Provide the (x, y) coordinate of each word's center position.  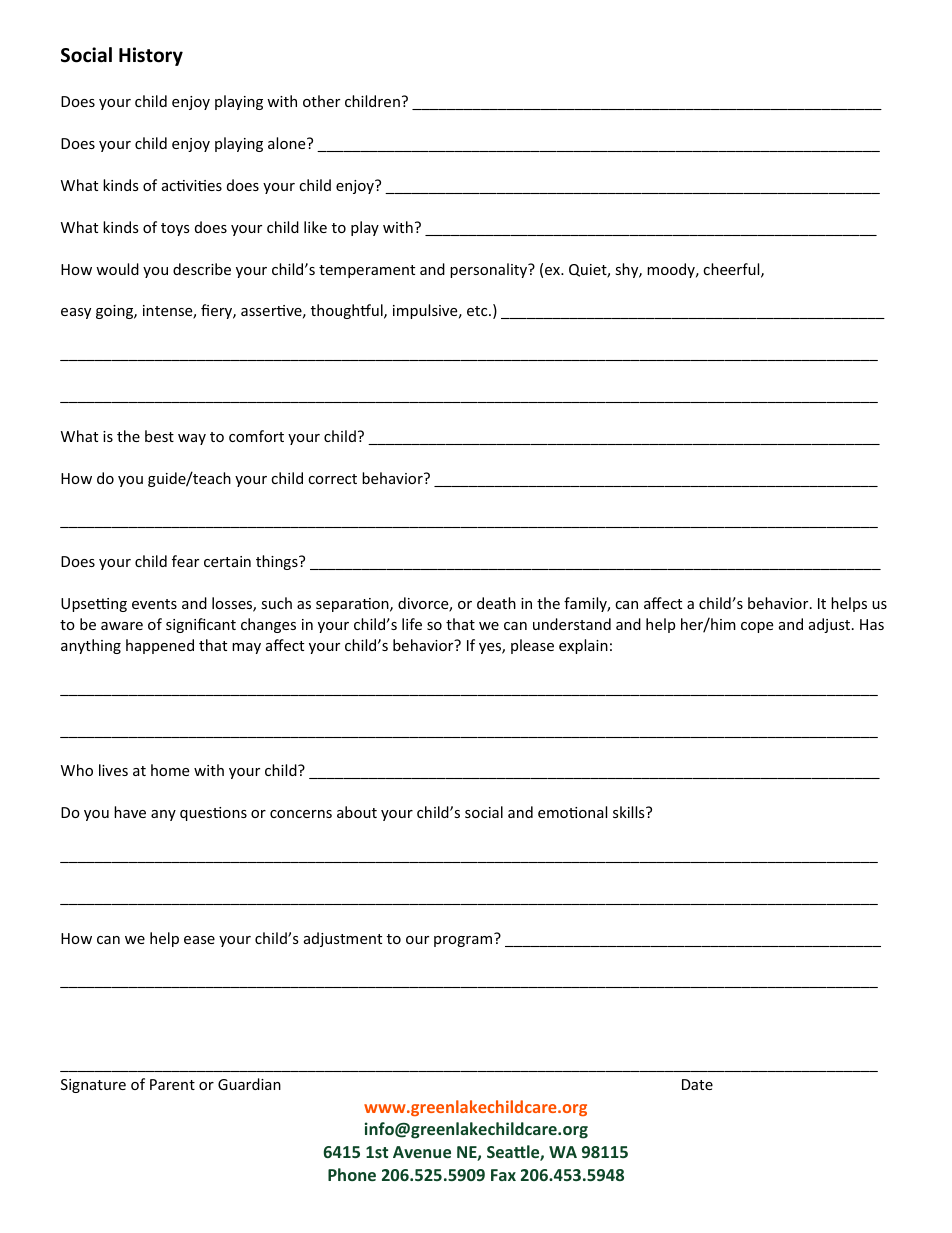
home (170, 770)
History (151, 56)
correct (332, 479)
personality (489, 270)
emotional (572, 812)
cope (757, 627)
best (159, 436)
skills (630, 812)
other (321, 101)
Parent (172, 1084)
